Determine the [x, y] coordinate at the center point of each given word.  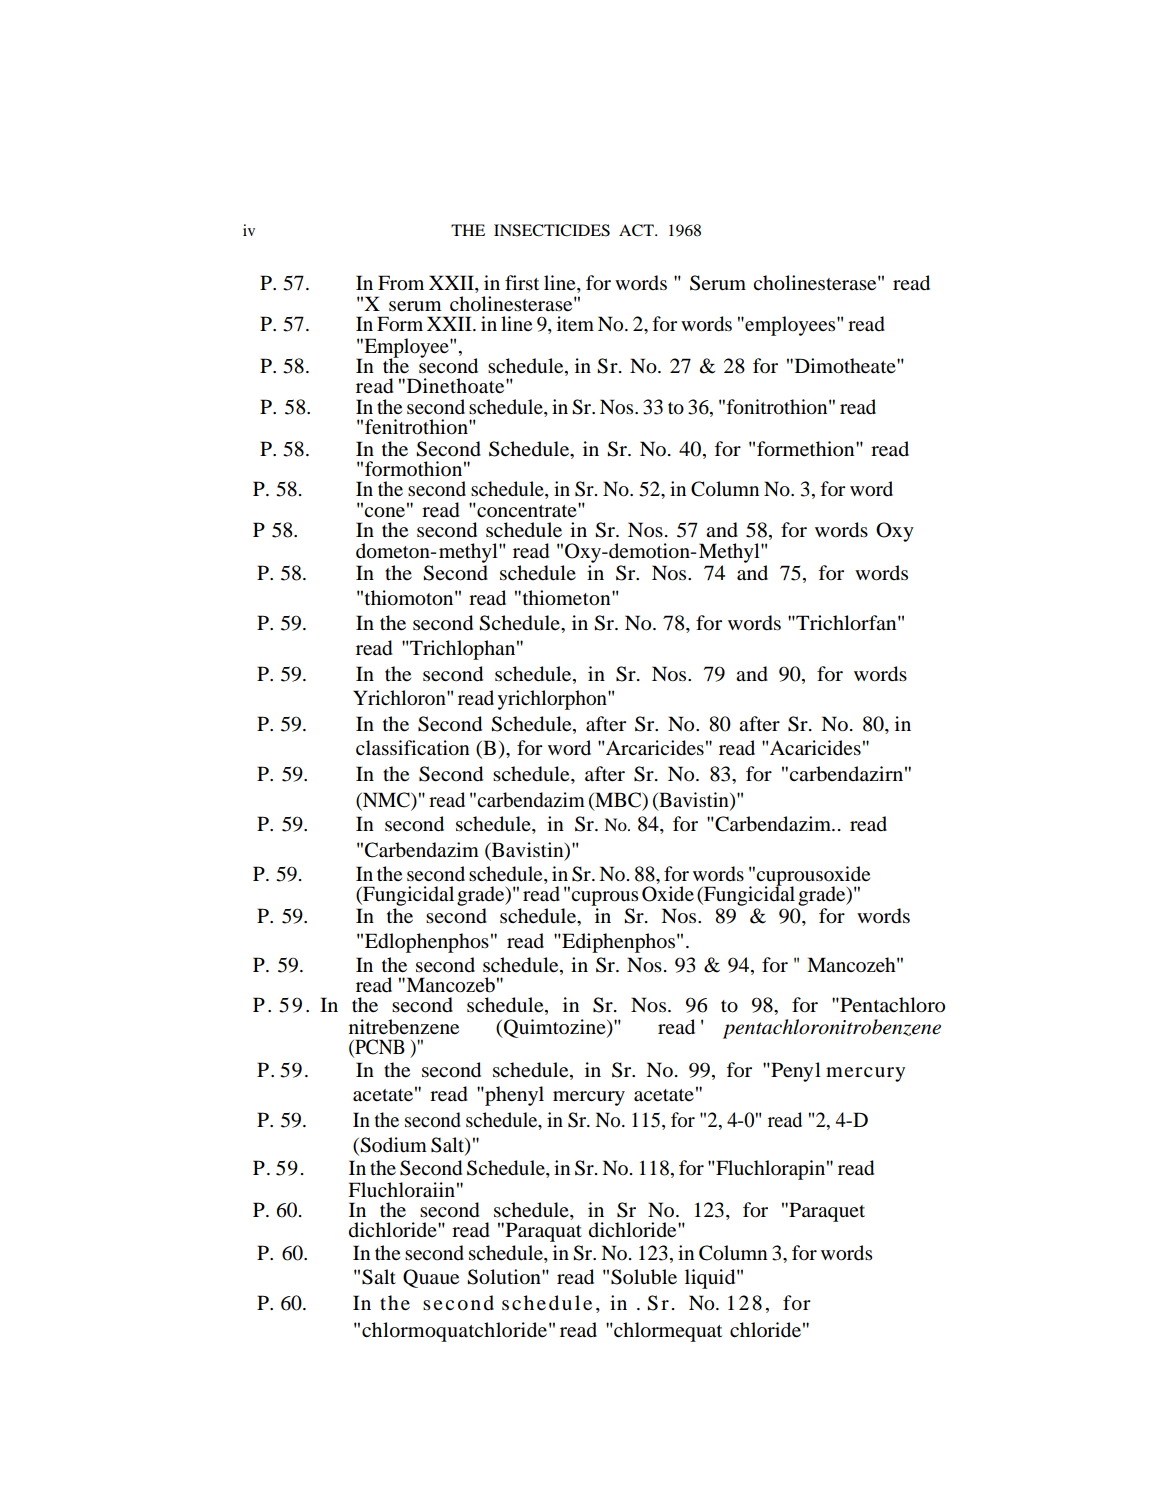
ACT [637, 230]
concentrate [527, 510]
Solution [505, 1277]
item [575, 323]
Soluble [644, 1277]
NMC [386, 801]
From [401, 283]
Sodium [393, 1145]
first [522, 282]
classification [413, 748]
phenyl [513, 1096]
